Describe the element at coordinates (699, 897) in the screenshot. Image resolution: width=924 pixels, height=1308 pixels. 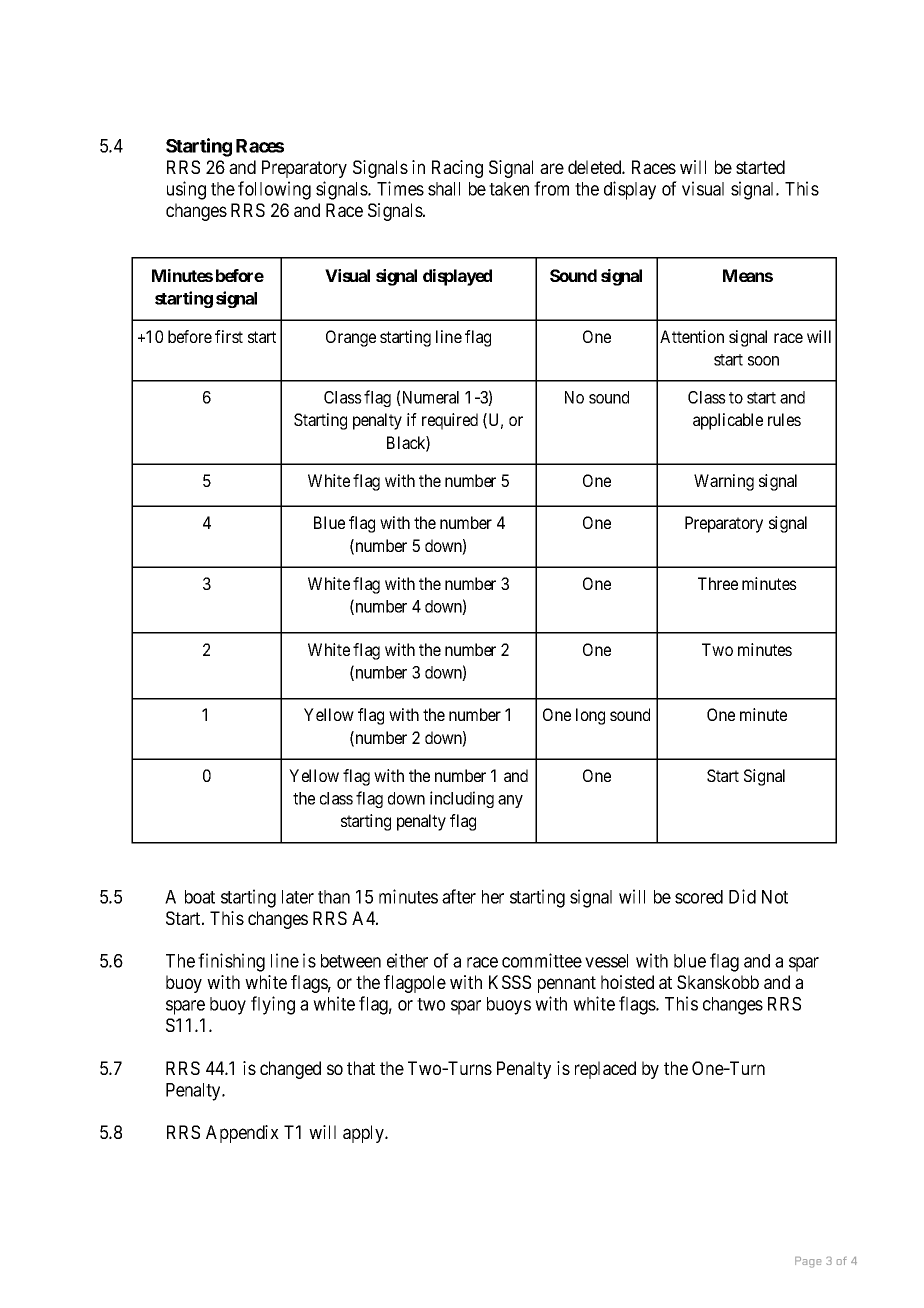
I see `scored` at that location.
